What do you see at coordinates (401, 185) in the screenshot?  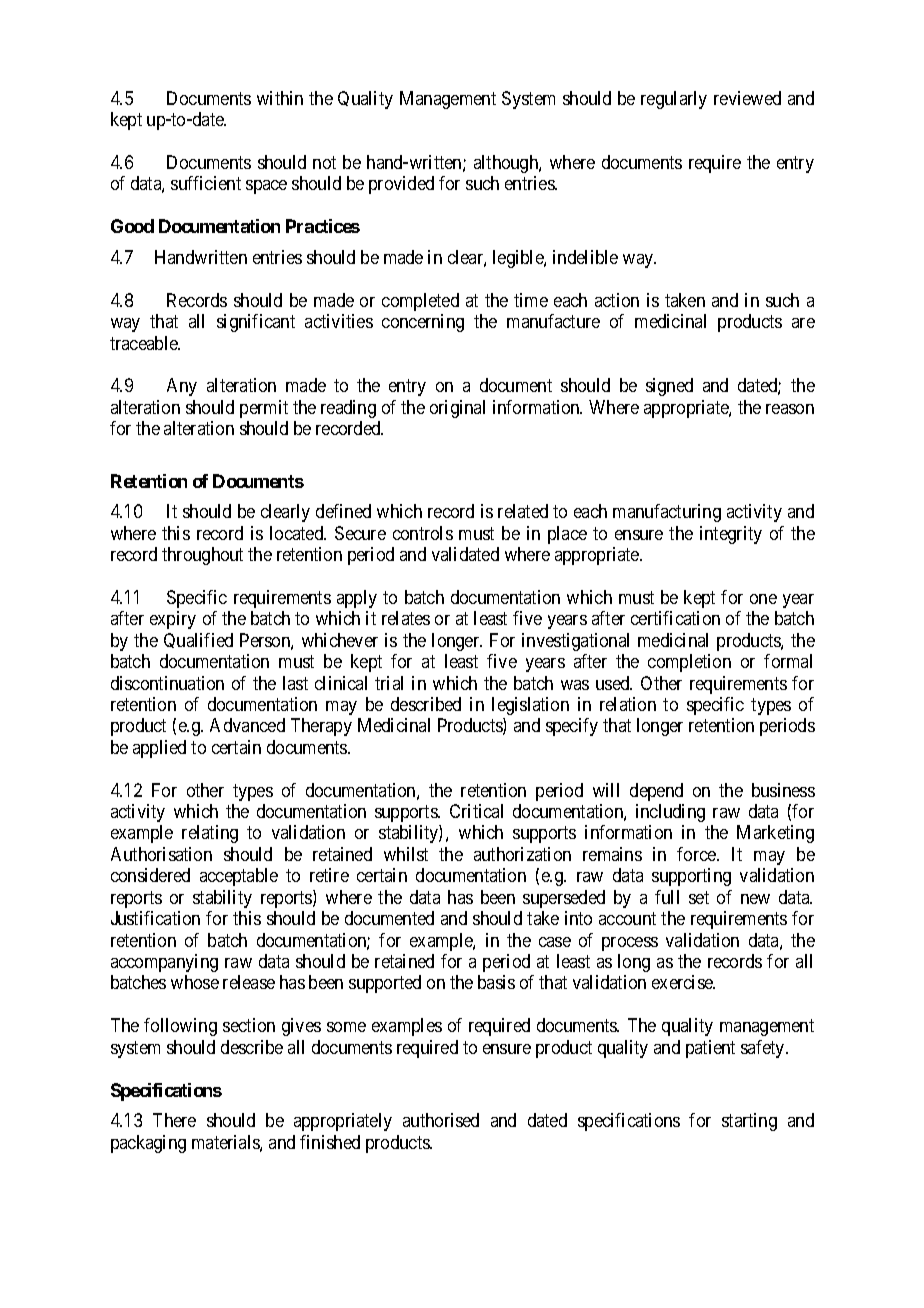 I see `provided` at bounding box center [401, 185].
